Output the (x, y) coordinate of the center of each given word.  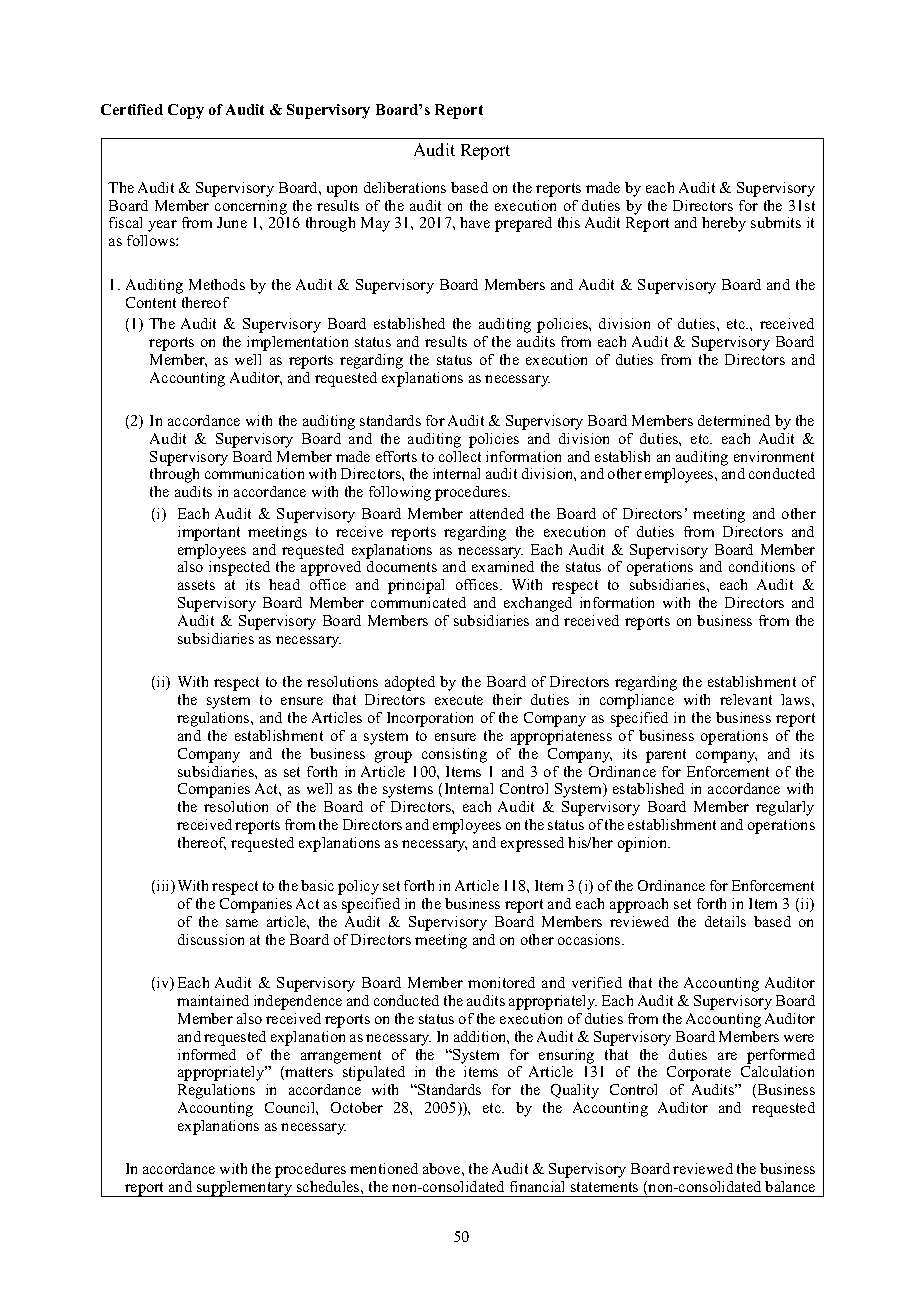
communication (254, 473)
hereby (724, 224)
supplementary (245, 1189)
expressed (532, 844)
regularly (785, 808)
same (242, 923)
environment (774, 456)
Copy (186, 111)
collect (460, 456)
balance (790, 1186)
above (443, 1168)
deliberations (405, 187)
